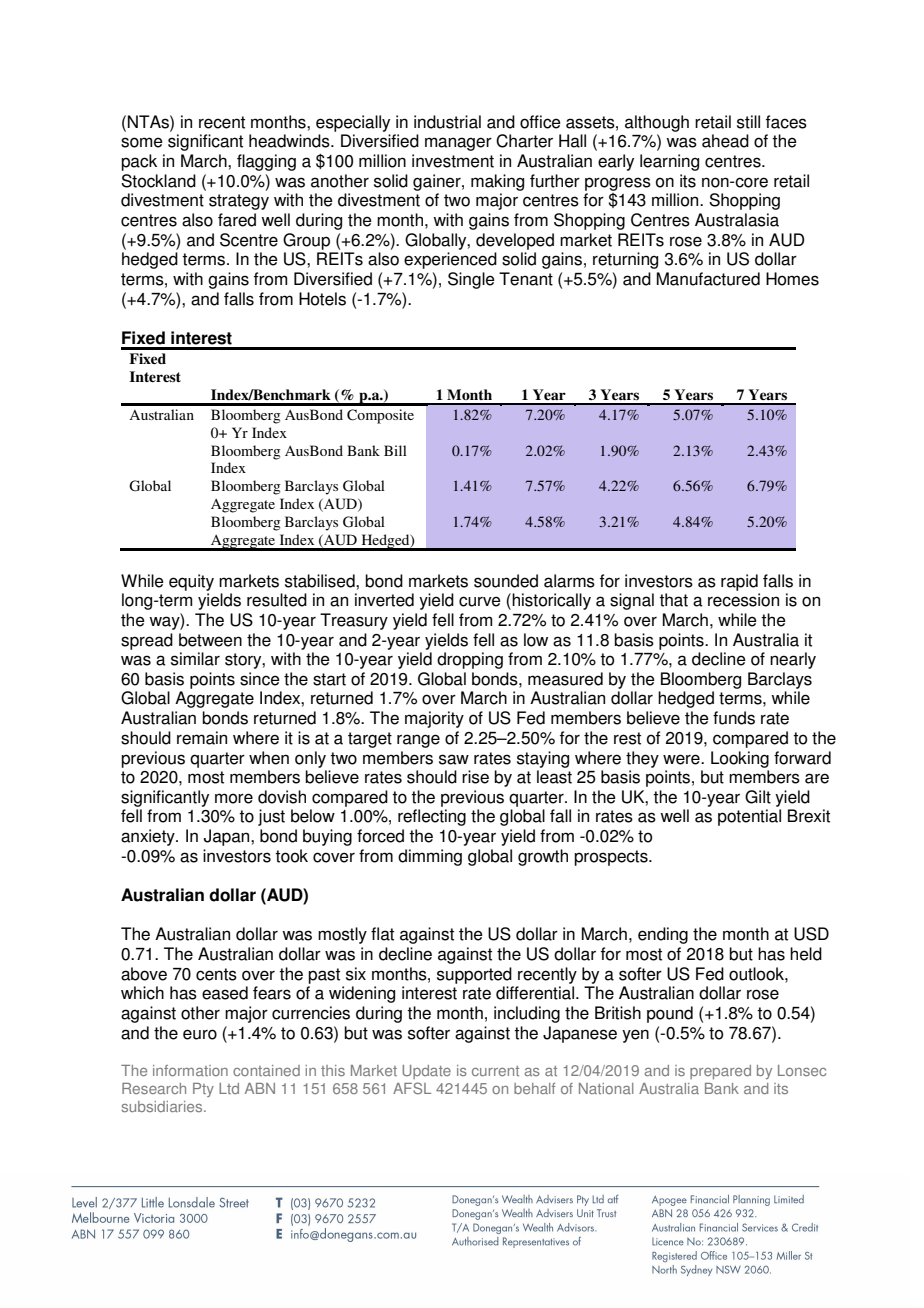 This page has height=1308, width=924. Describe the element at coordinates (234, 798) in the page. I see `more` at that location.
